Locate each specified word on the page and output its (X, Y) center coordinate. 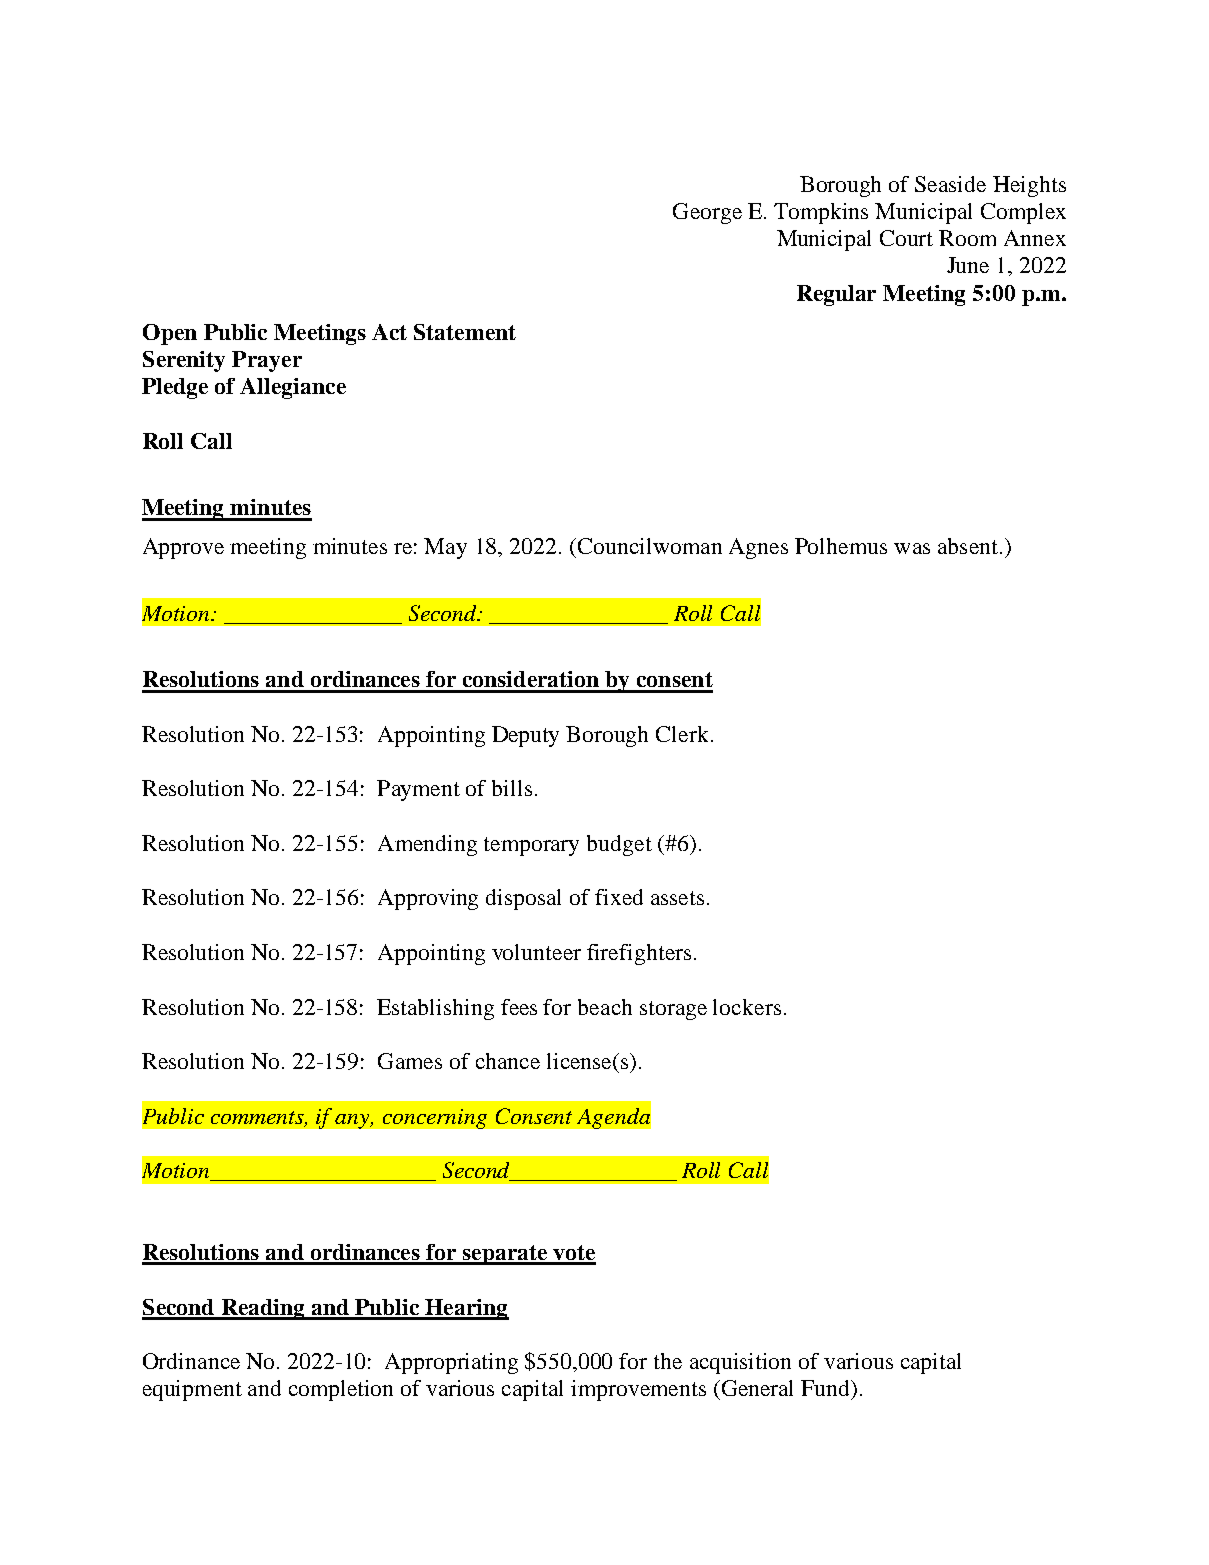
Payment (418, 790)
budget (619, 845)
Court (906, 238)
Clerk (682, 734)
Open (170, 334)
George (707, 213)
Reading (263, 1309)
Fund (826, 1388)
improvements (638, 1390)
